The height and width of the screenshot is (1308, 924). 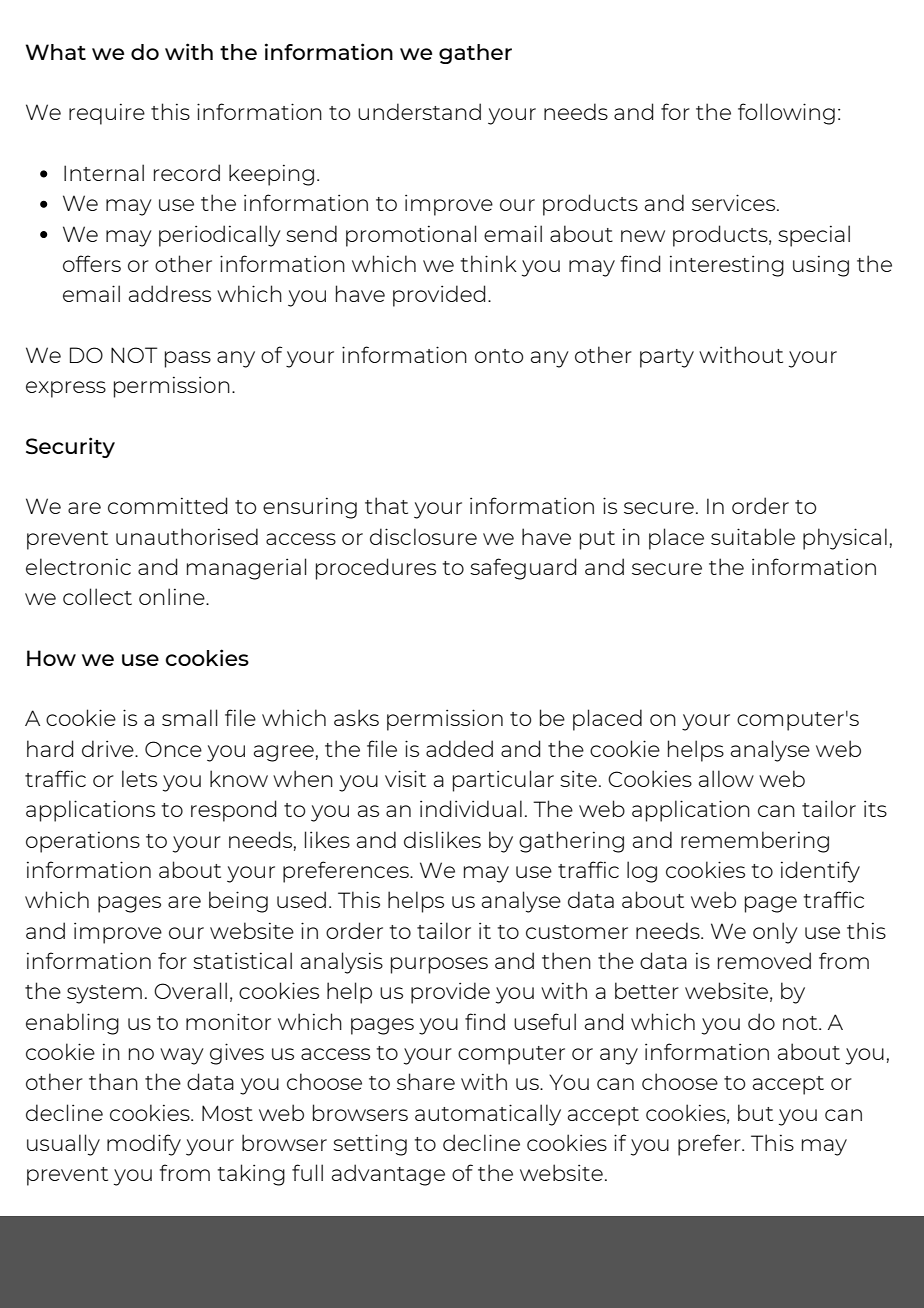 What do you see at coordinates (786, 114) in the screenshot?
I see `following` at bounding box center [786, 114].
